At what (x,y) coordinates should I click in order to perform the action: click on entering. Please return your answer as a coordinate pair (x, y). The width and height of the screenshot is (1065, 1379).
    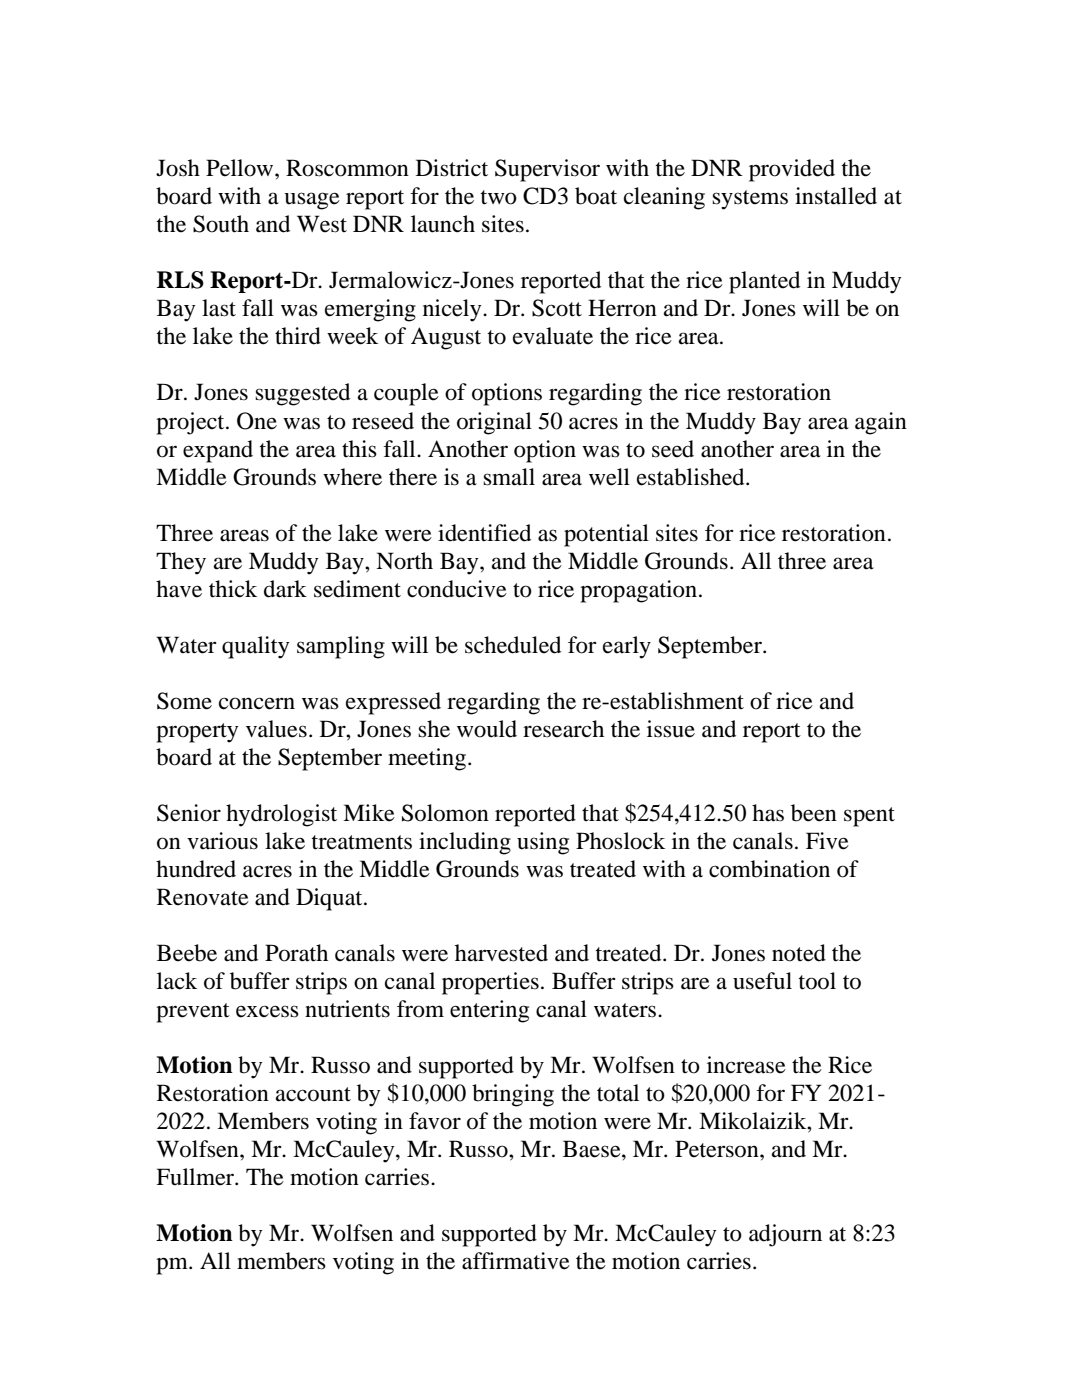
    Looking at the image, I should click on (489, 1011).
